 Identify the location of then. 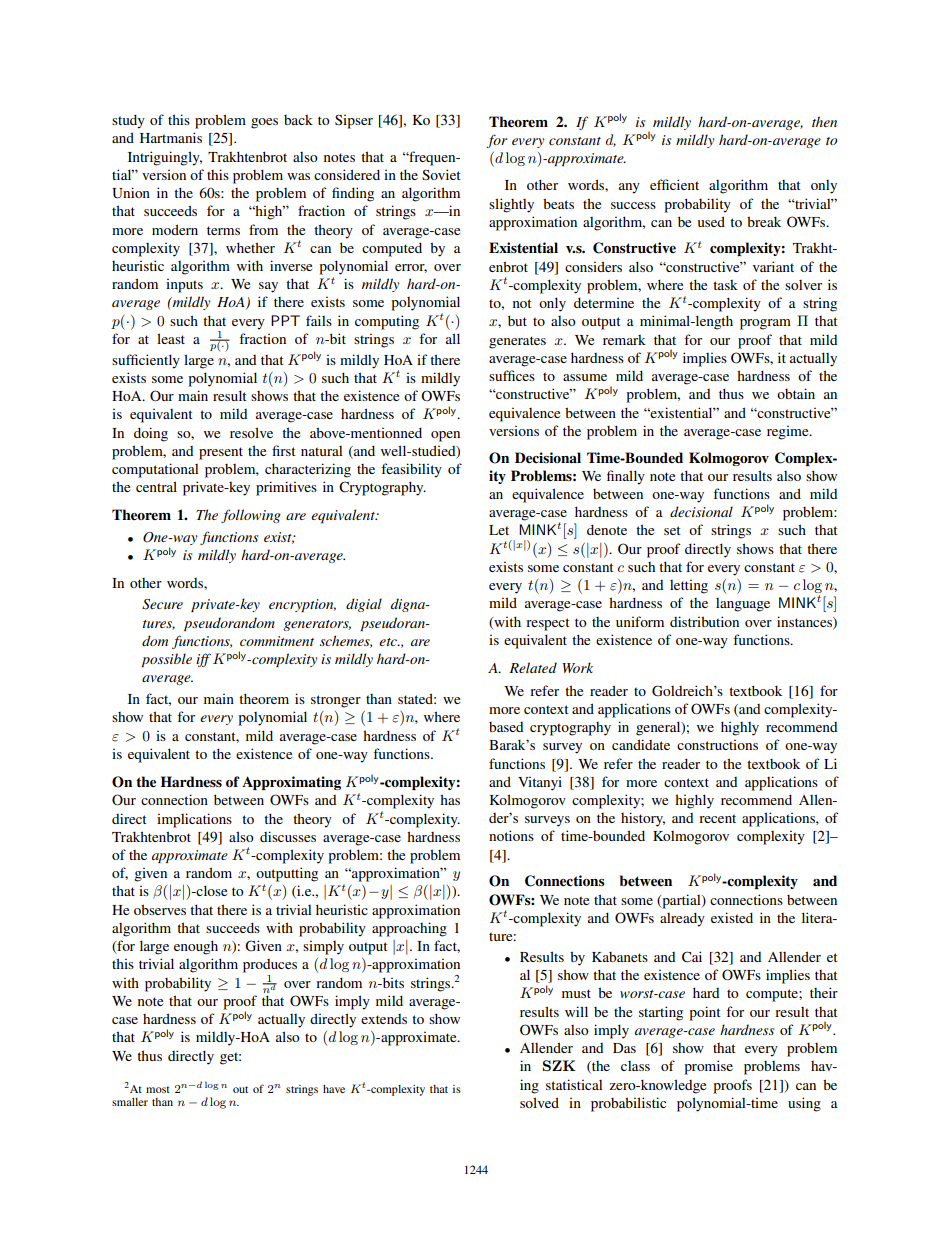
(824, 121).
